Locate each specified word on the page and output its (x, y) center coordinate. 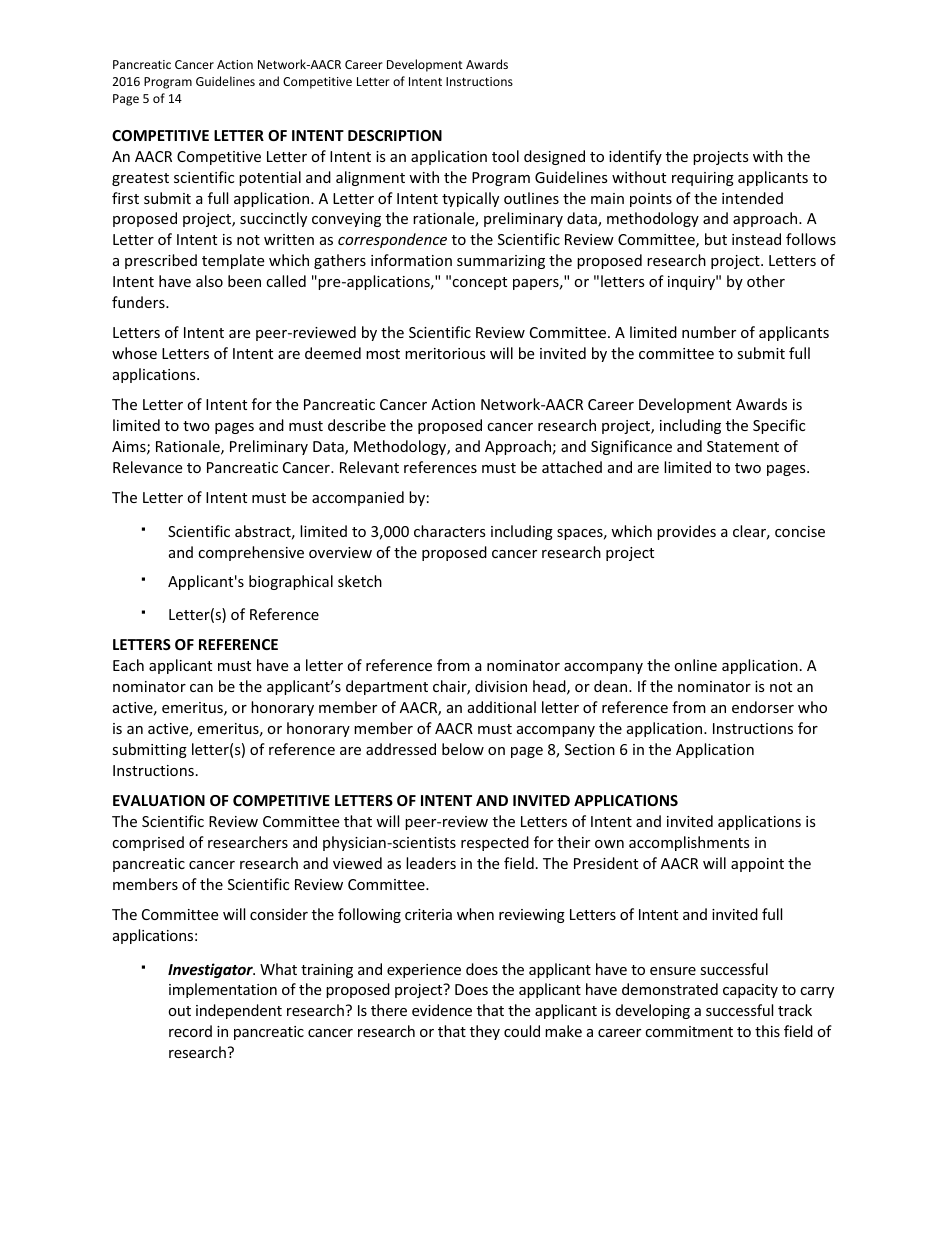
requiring (703, 179)
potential (270, 178)
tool (505, 156)
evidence (442, 1010)
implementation (223, 990)
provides (686, 532)
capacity (750, 991)
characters (450, 531)
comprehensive (251, 553)
